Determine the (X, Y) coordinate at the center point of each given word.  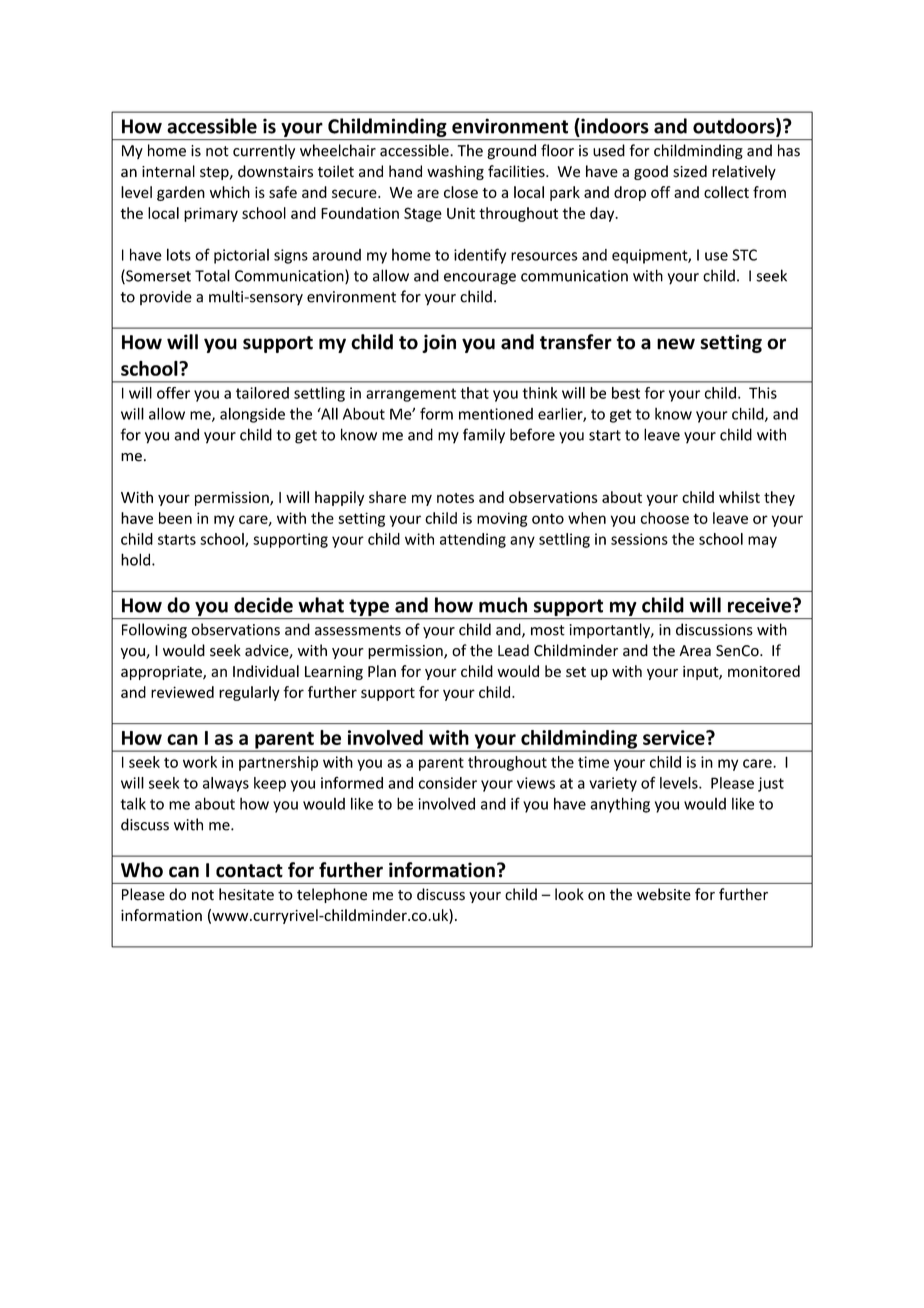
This (763, 393)
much (503, 605)
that (474, 393)
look (569, 894)
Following (154, 631)
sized (690, 171)
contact (249, 871)
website (664, 894)
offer (173, 393)
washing (455, 172)
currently (264, 152)
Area (695, 651)
